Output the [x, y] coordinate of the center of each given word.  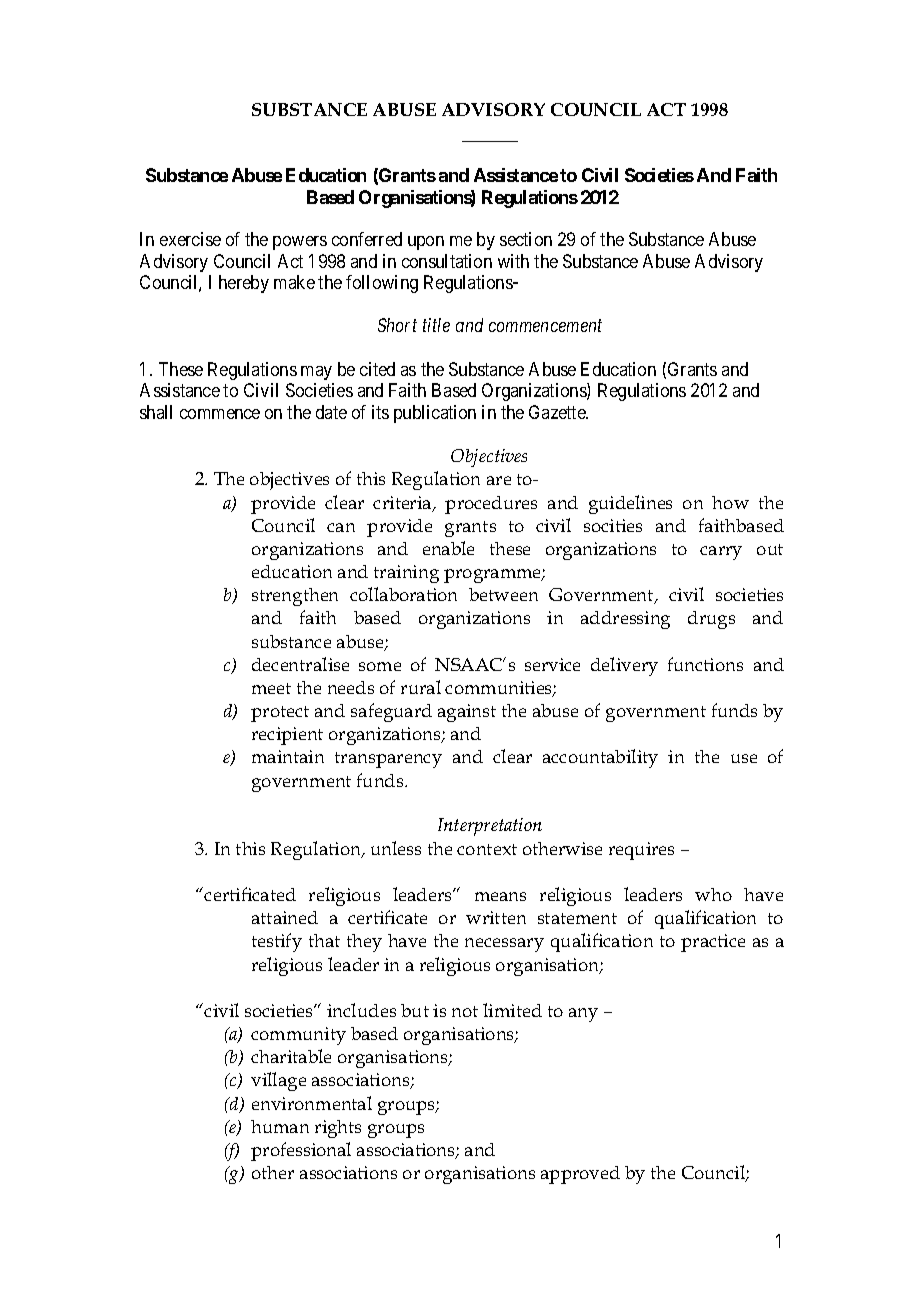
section [526, 239]
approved [580, 1175]
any [583, 1015]
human [280, 1126]
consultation [447, 261]
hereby [244, 284]
